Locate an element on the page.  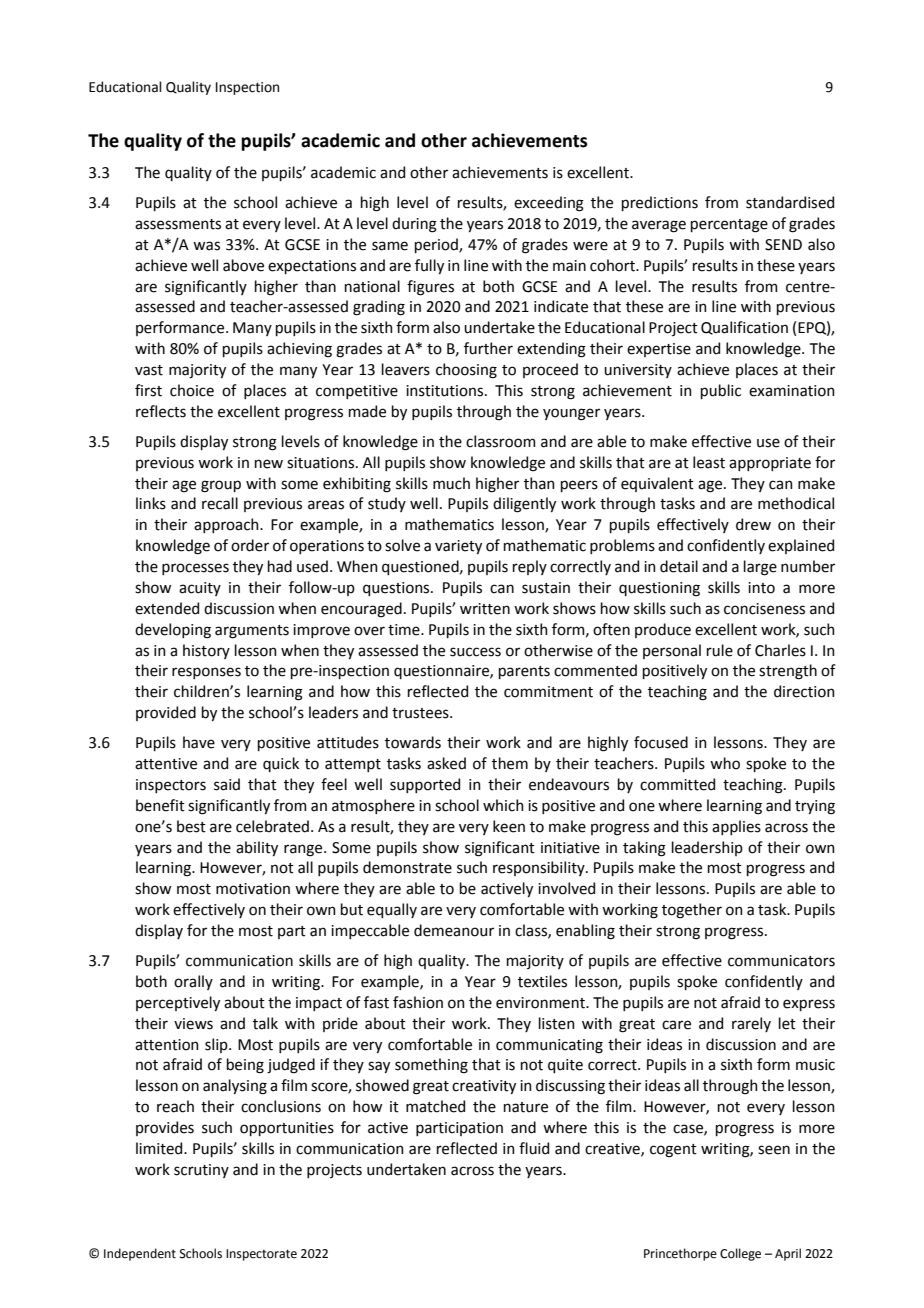
asked is located at coordinates (446, 763).
